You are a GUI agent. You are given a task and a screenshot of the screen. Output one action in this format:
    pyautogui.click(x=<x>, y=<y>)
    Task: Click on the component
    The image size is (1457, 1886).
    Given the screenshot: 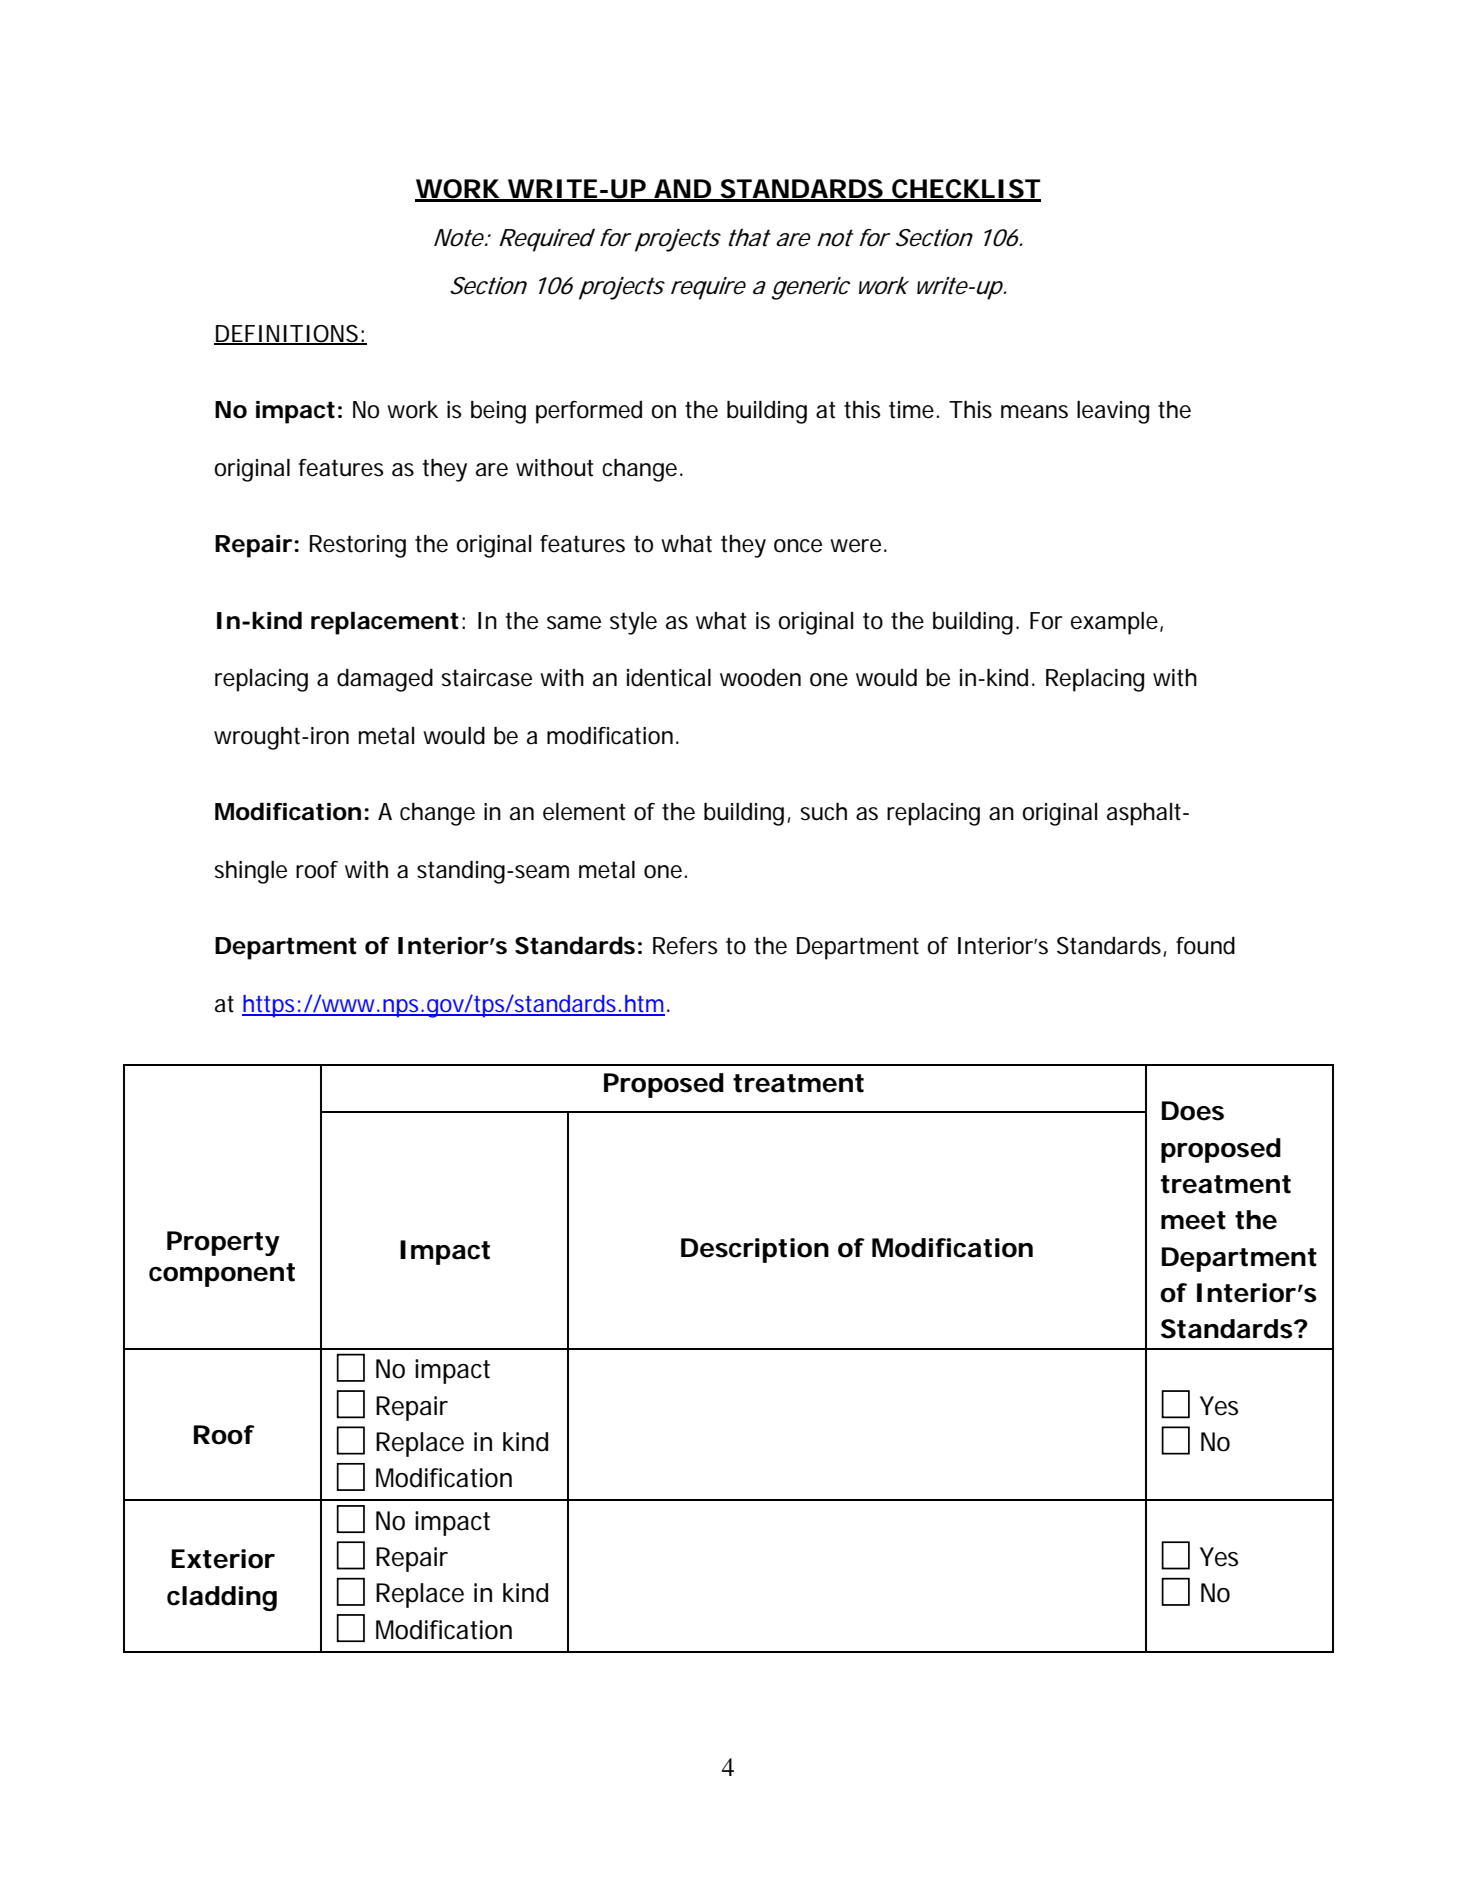 What is the action you would take?
    pyautogui.click(x=222, y=1275)
